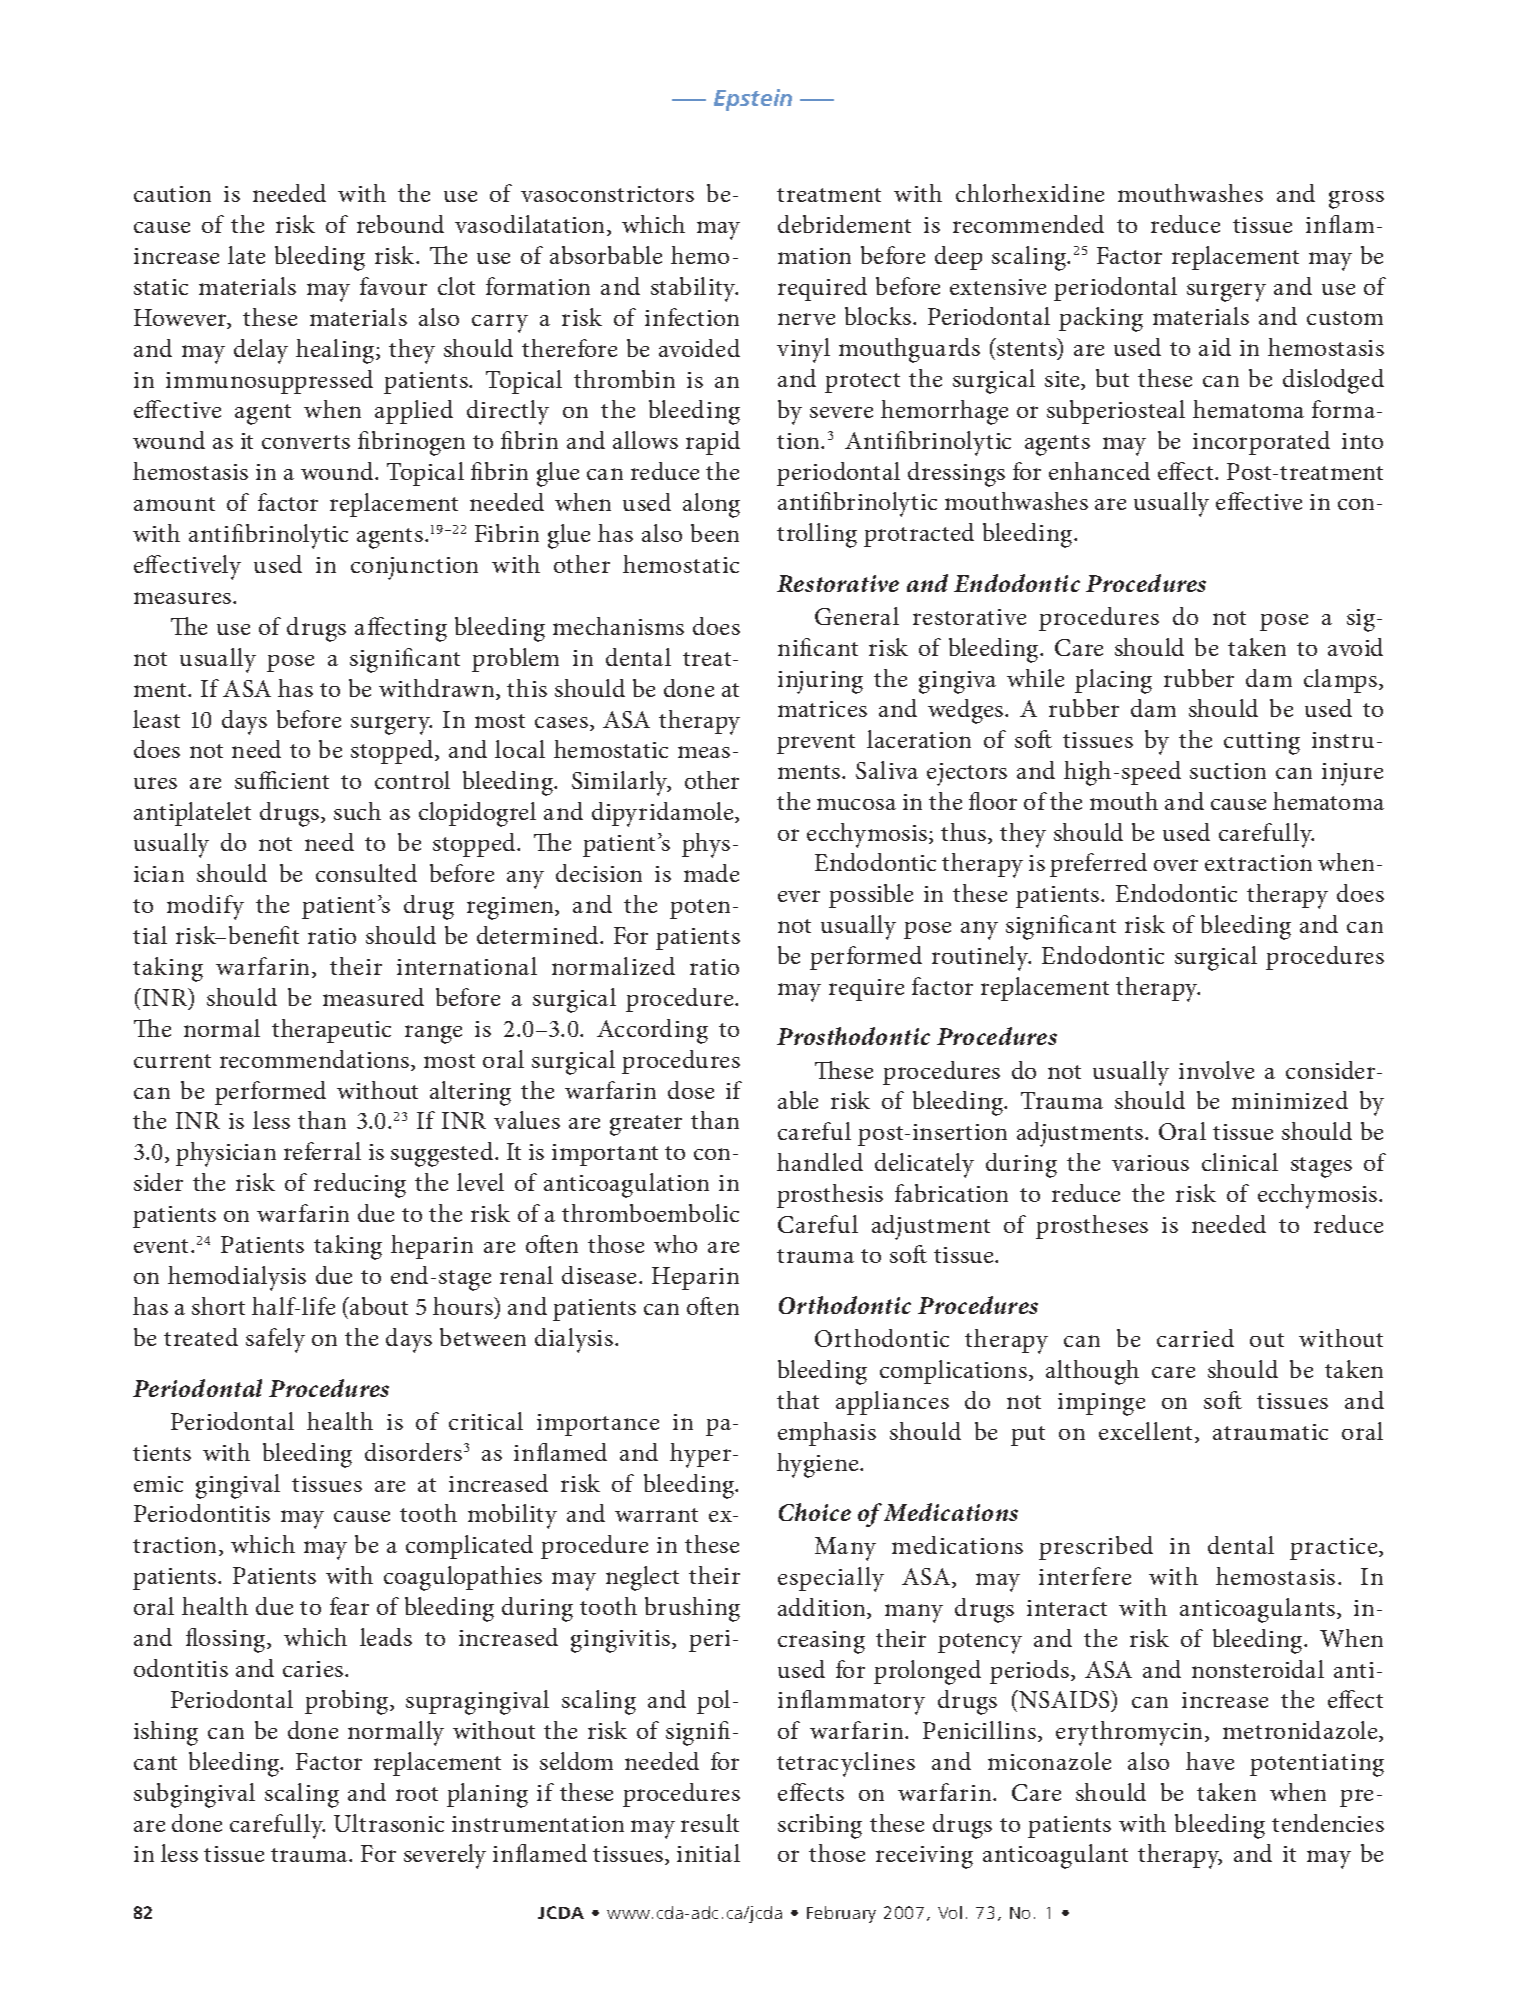 The width and height of the screenshot is (1518, 2001). I want to click on gross, so click(1356, 199).
